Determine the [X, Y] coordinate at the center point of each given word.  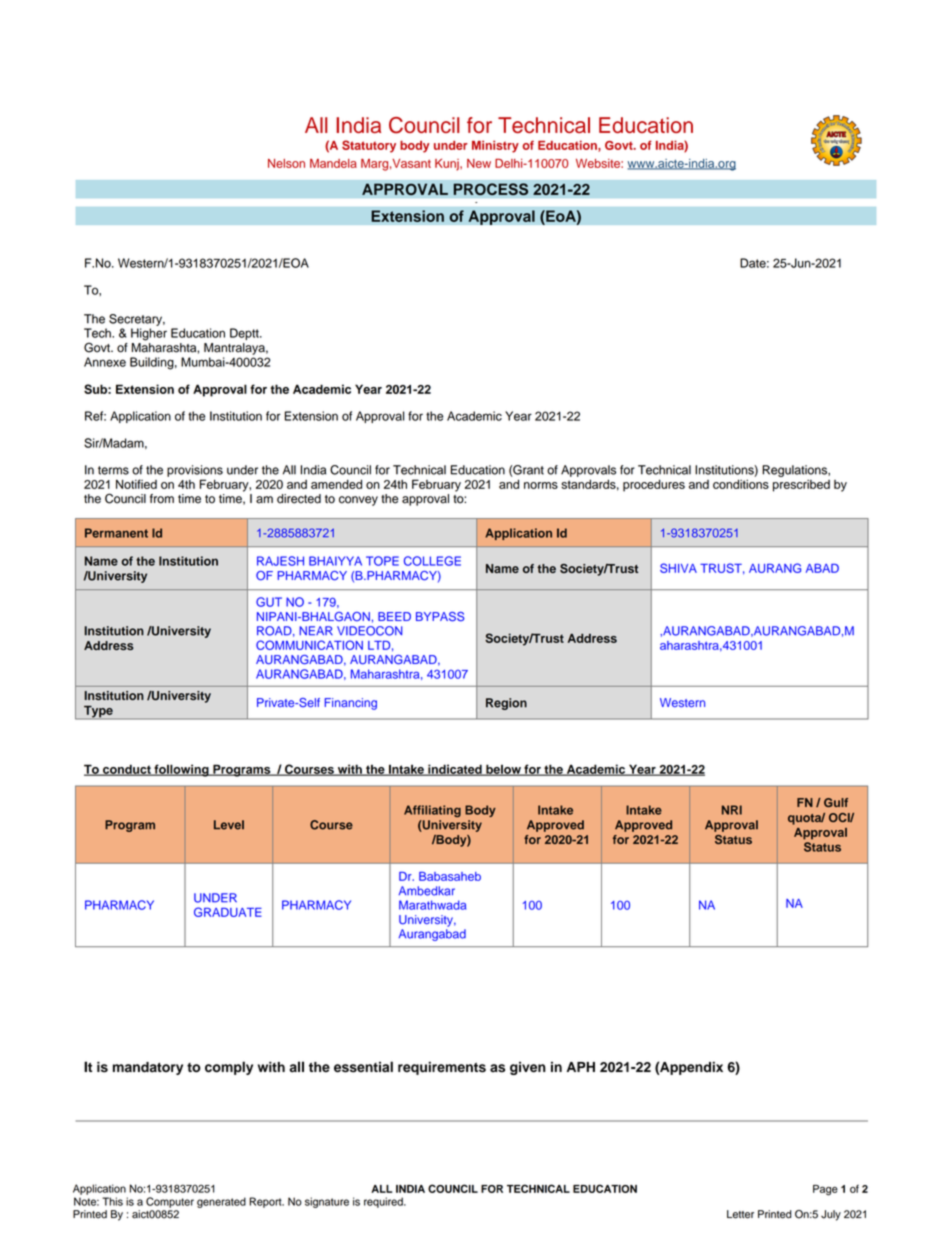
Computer [170, 1202]
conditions [741, 484]
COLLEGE [432, 561]
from [162, 499]
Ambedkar [427, 891]
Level [229, 825]
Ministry [495, 146]
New [479, 163]
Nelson [286, 163]
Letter [740, 1214]
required [384, 1202]
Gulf [836, 802]
